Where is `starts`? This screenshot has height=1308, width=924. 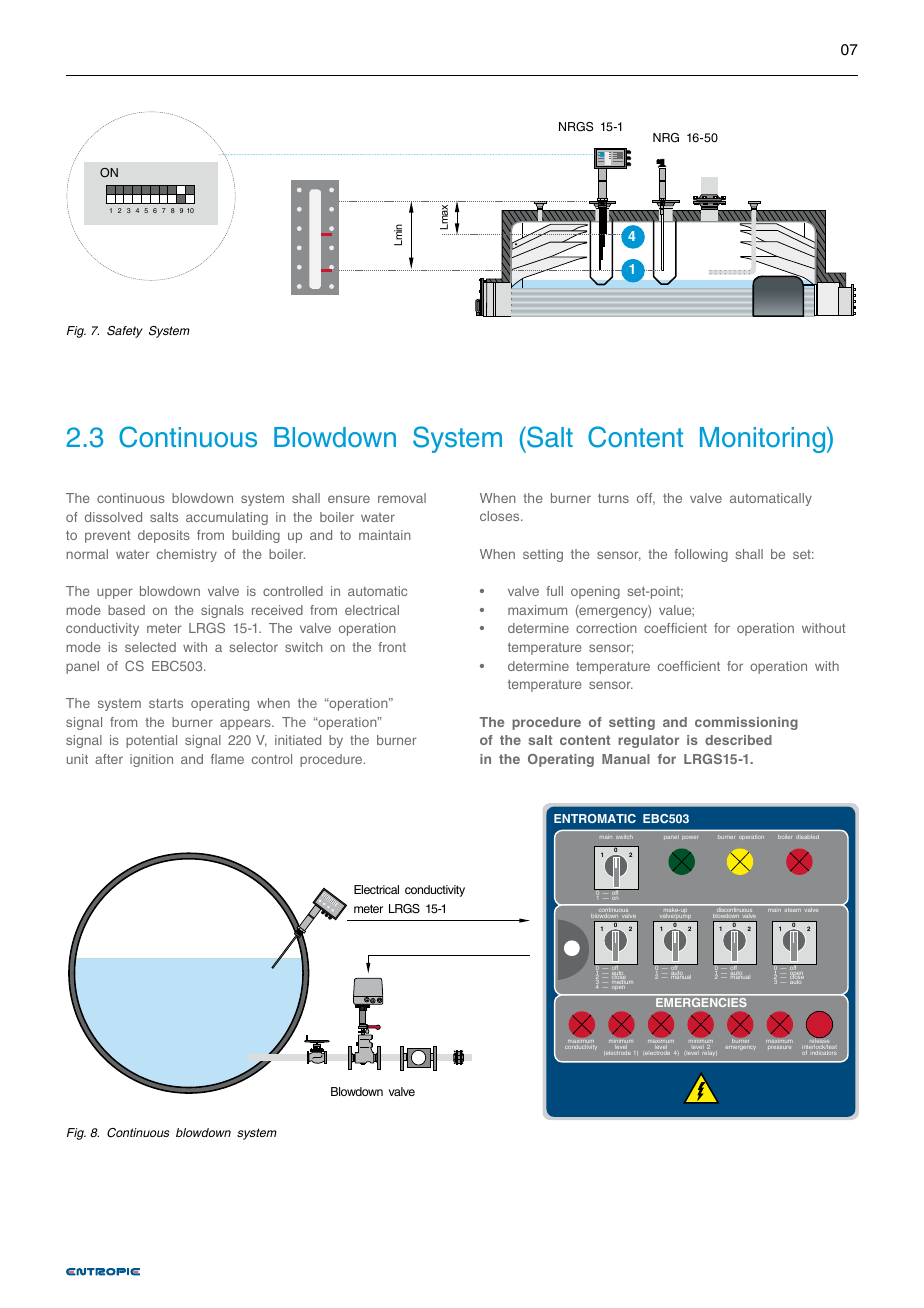
starts is located at coordinates (166, 703).
